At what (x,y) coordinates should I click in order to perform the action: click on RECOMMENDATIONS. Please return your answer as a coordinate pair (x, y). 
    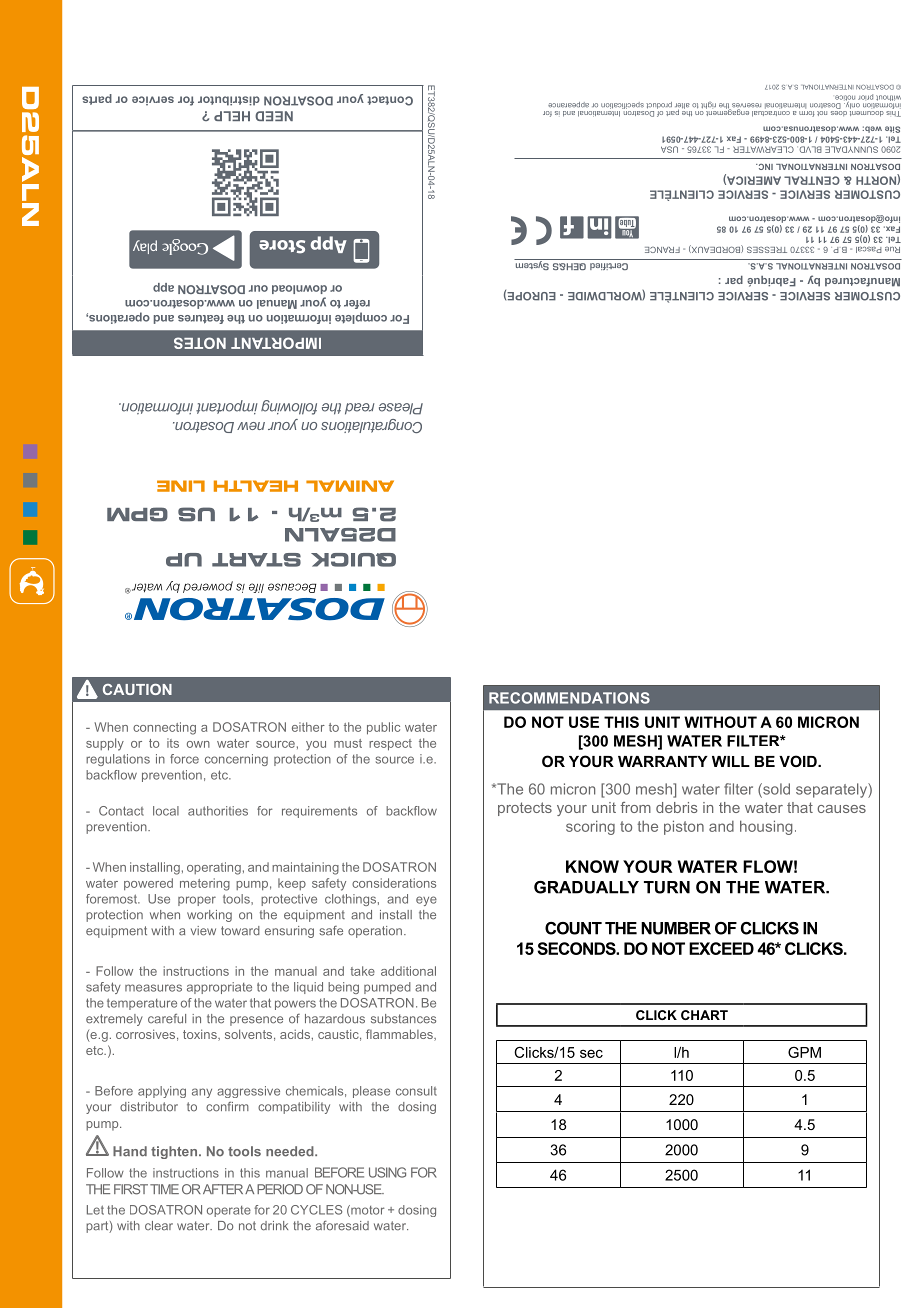
    Looking at the image, I should click on (569, 698).
